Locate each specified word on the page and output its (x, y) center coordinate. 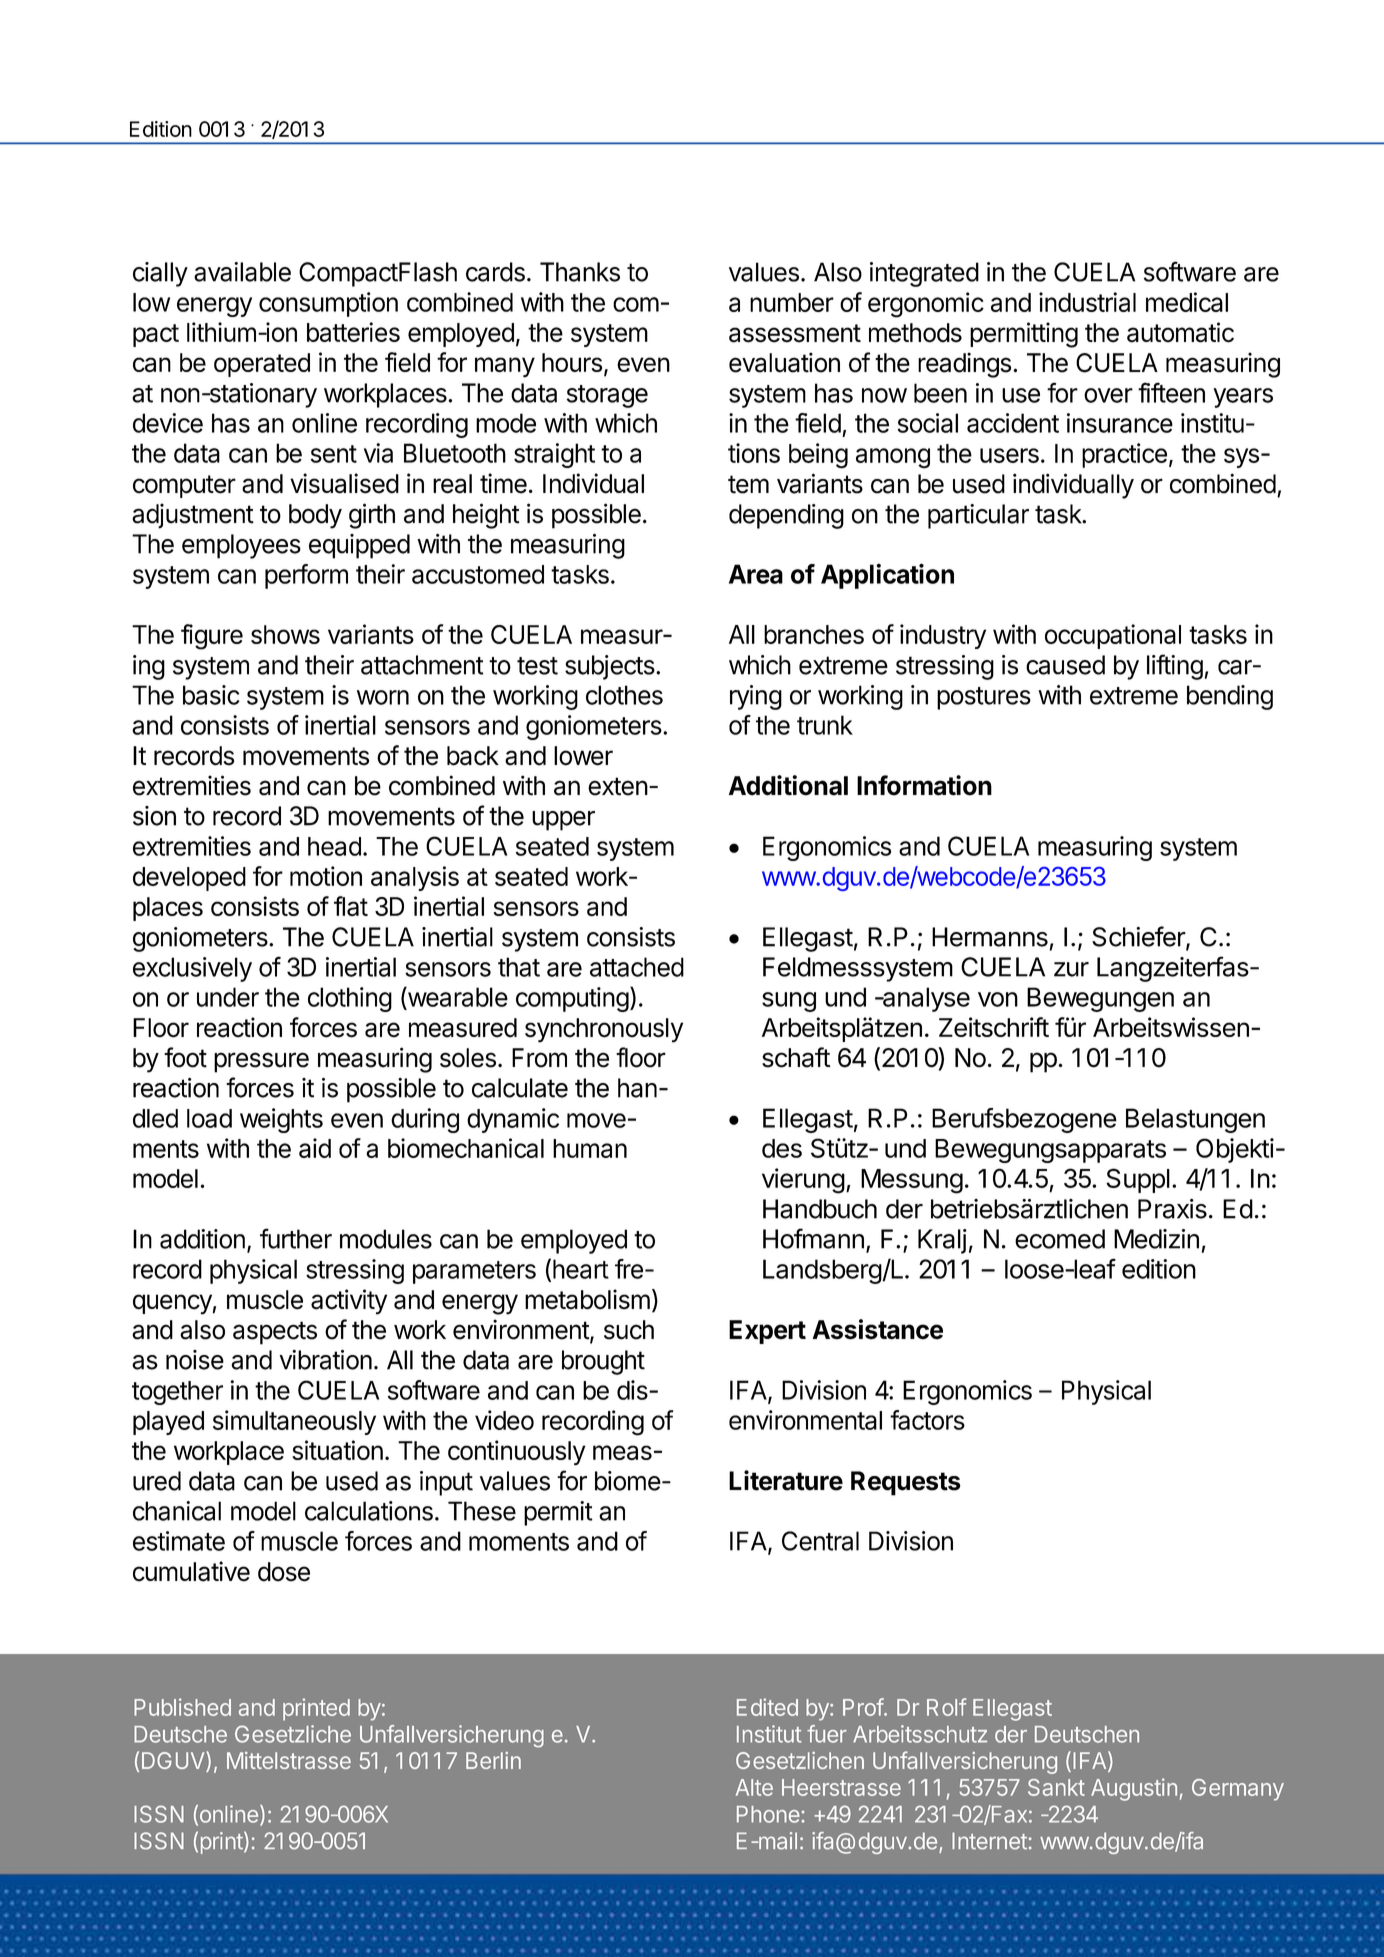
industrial (1087, 302)
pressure (261, 1062)
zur (1071, 969)
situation (337, 1450)
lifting (1175, 667)
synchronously (604, 1030)
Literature (786, 1480)
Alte (754, 1787)
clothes (624, 695)
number (792, 302)
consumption (328, 304)
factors (927, 1420)
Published (182, 1707)
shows (285, 634)
